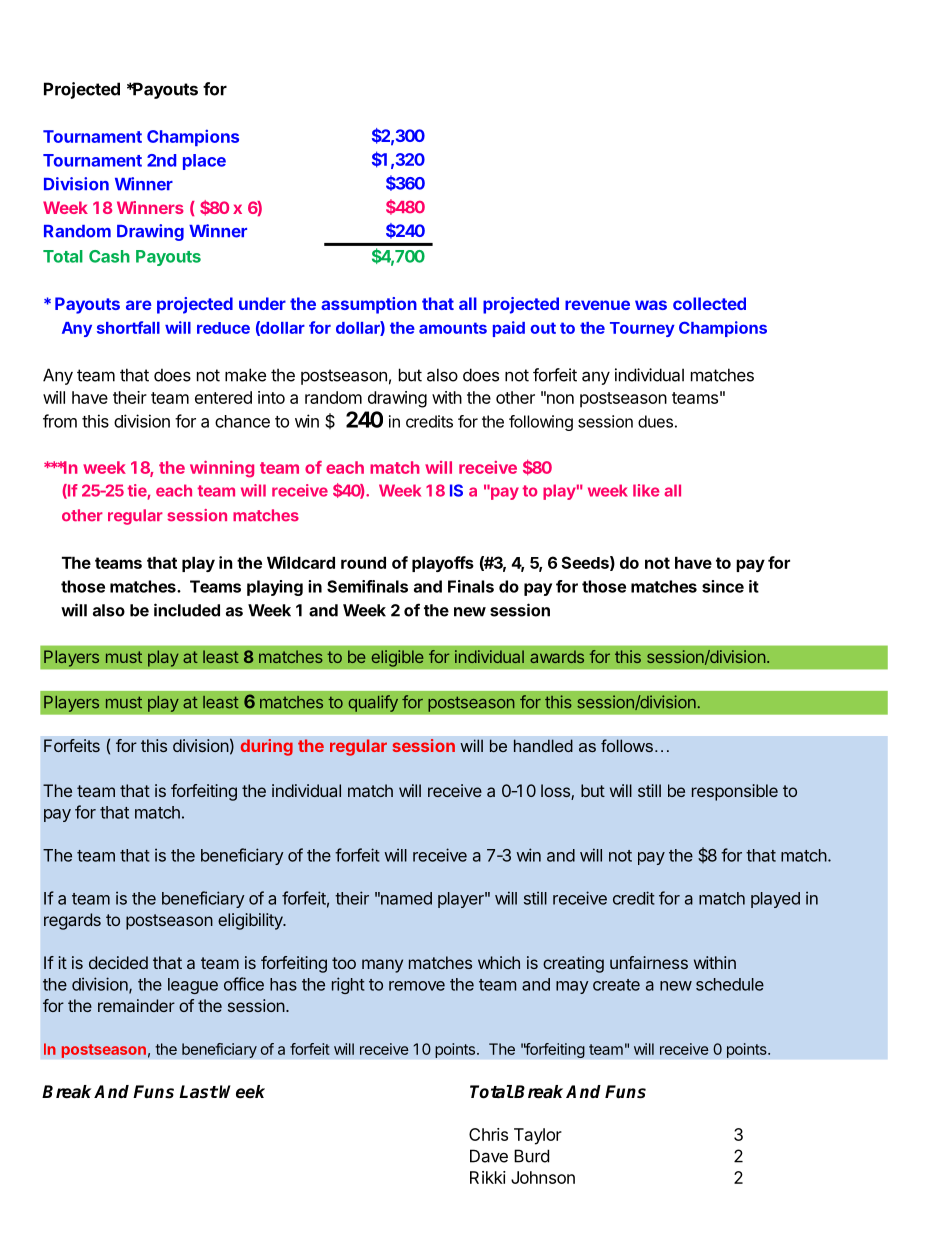  Describe the element at coordinates (489, 1156) in the screenshot. I see `Dave` at that location.
